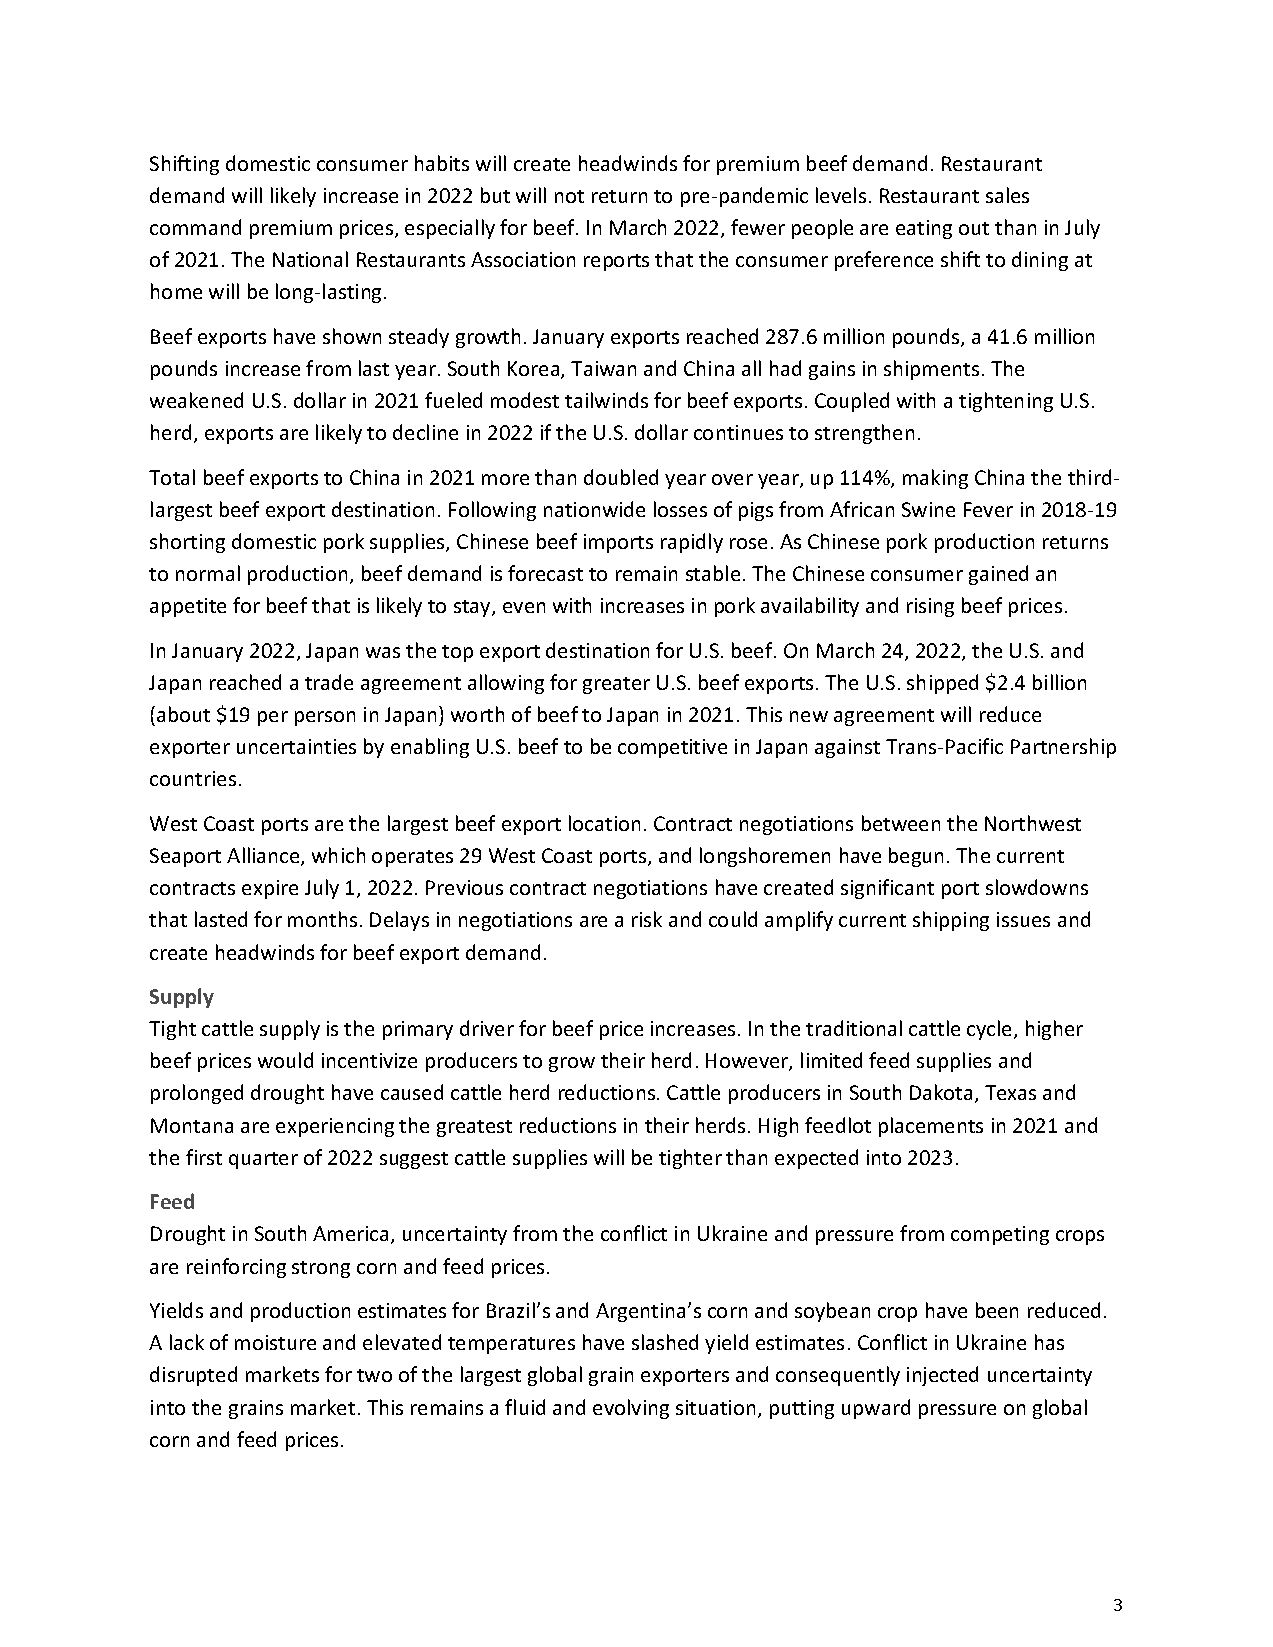 This screenshot has width=1273, height=1647. I want to click on National, so click(310, 259).
